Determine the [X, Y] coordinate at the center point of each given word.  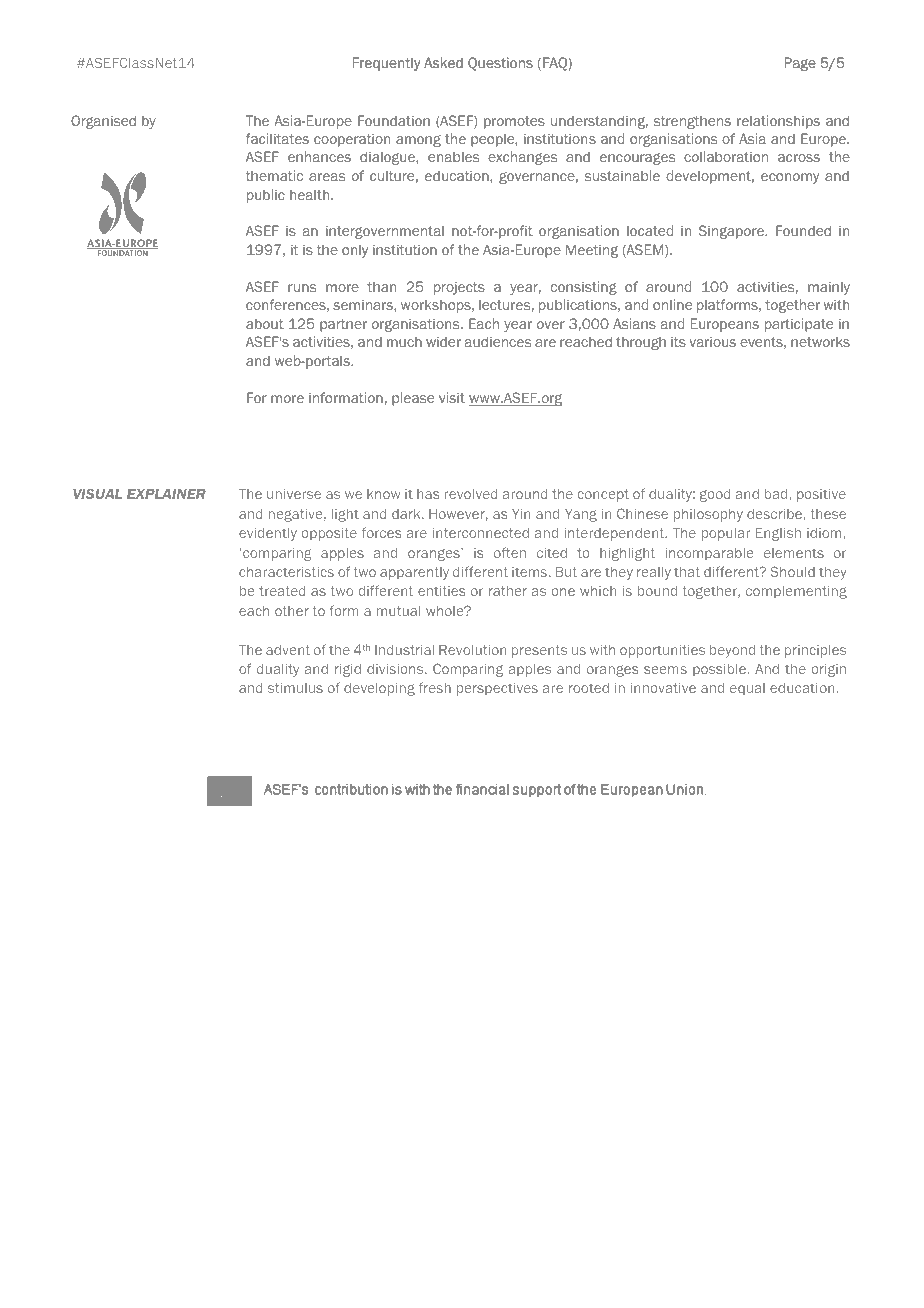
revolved [471, 494]
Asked [443, 62]
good [715, 495]
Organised [103, 122]
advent [288, 650]
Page [800, 64]
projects [459, 288]
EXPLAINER [166, 494]
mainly [829, 288]
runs [302, 288]
